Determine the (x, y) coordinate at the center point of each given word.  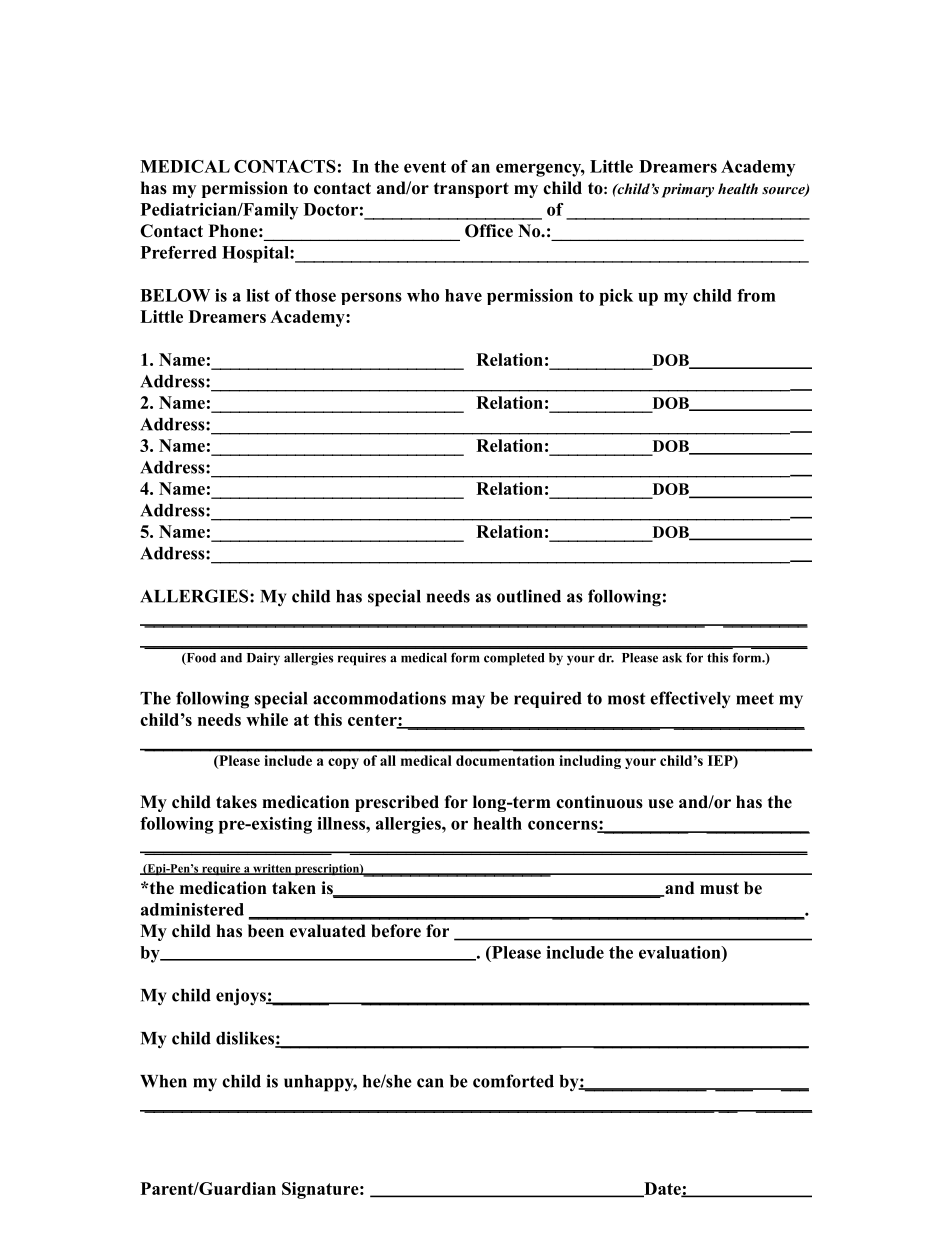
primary (687, 190)
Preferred (179, 252)
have (463, 295)
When (163, 1081)
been (266, 931)
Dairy (263, 659)
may (468, 702)
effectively (690, 700)
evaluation (681, 952)
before (396, 931)
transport (471, 190)
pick (616, 297)
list (258, 295)
